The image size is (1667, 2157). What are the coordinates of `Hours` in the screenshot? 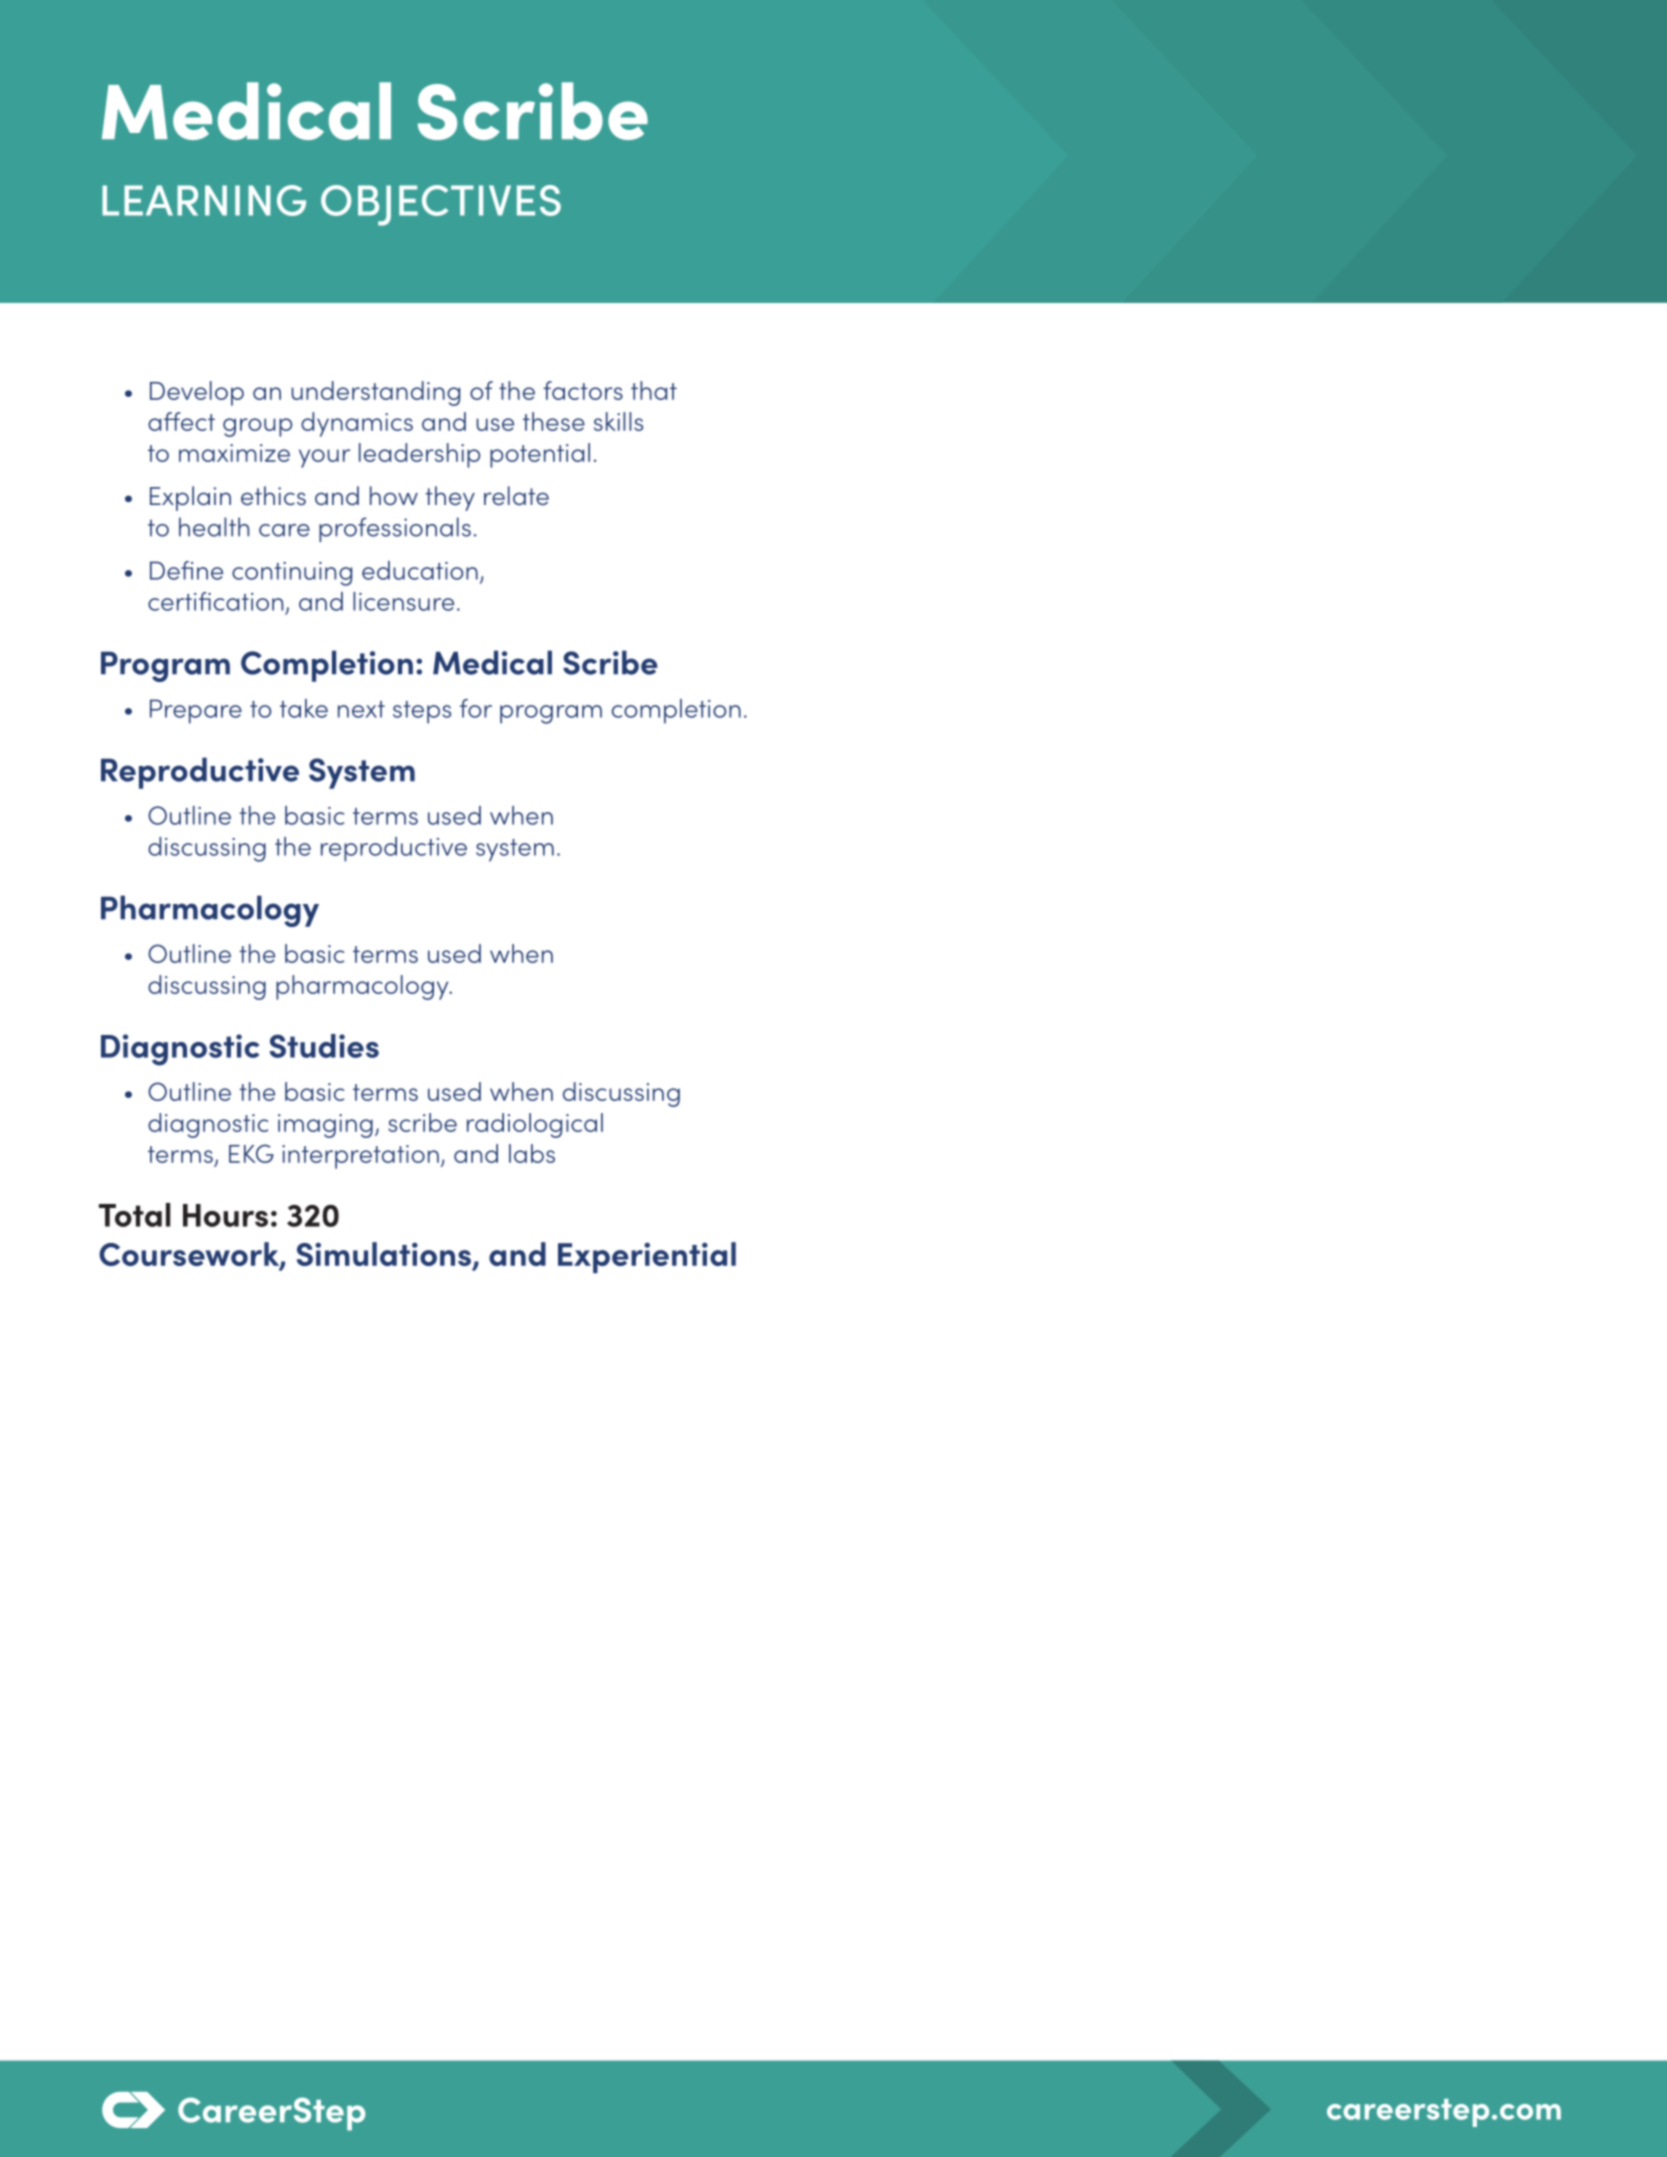 It's located at (225, 1215).
